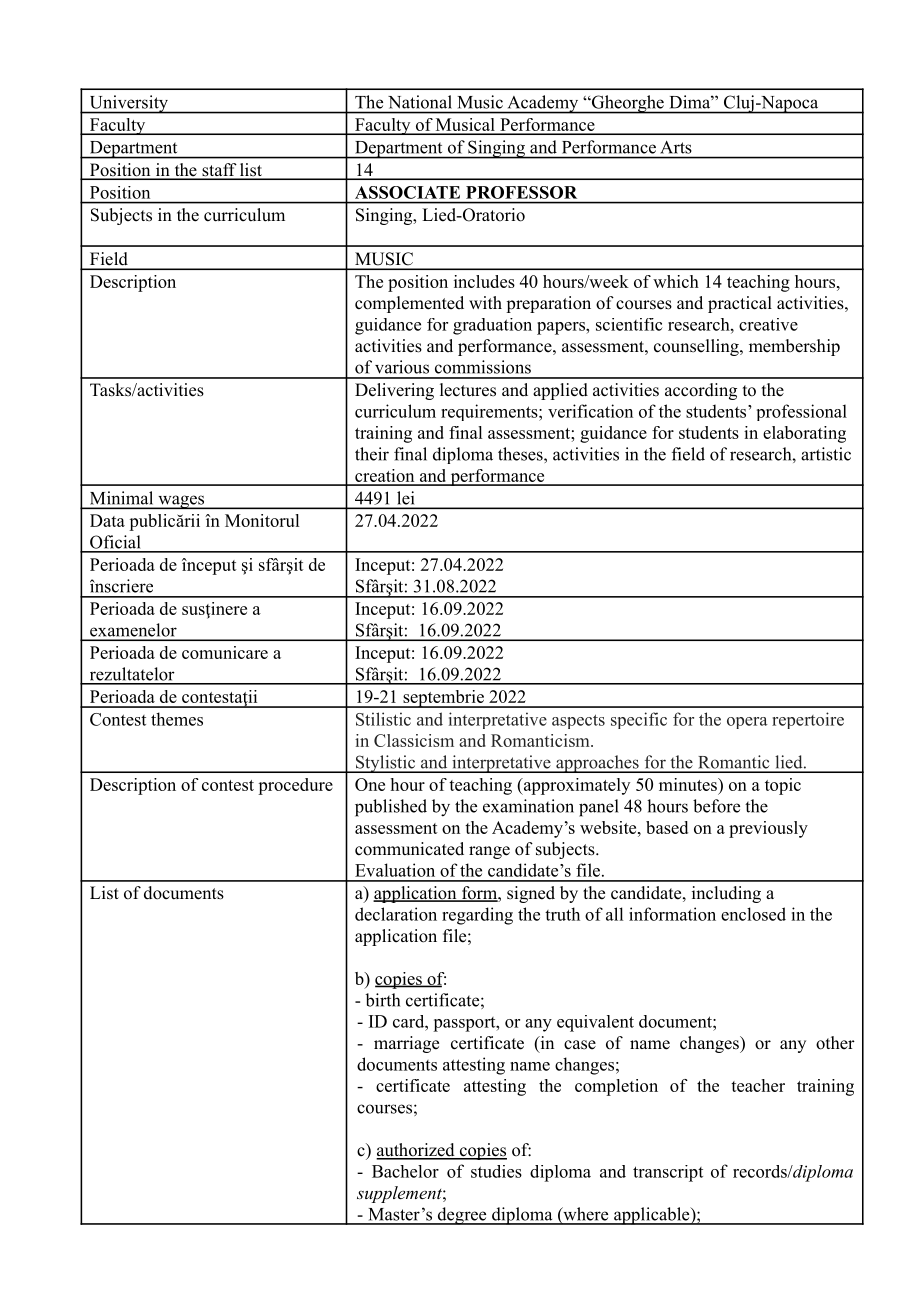 The height and width of the image is (1307, 924). I want to click on lectures, so click(468, 390).
